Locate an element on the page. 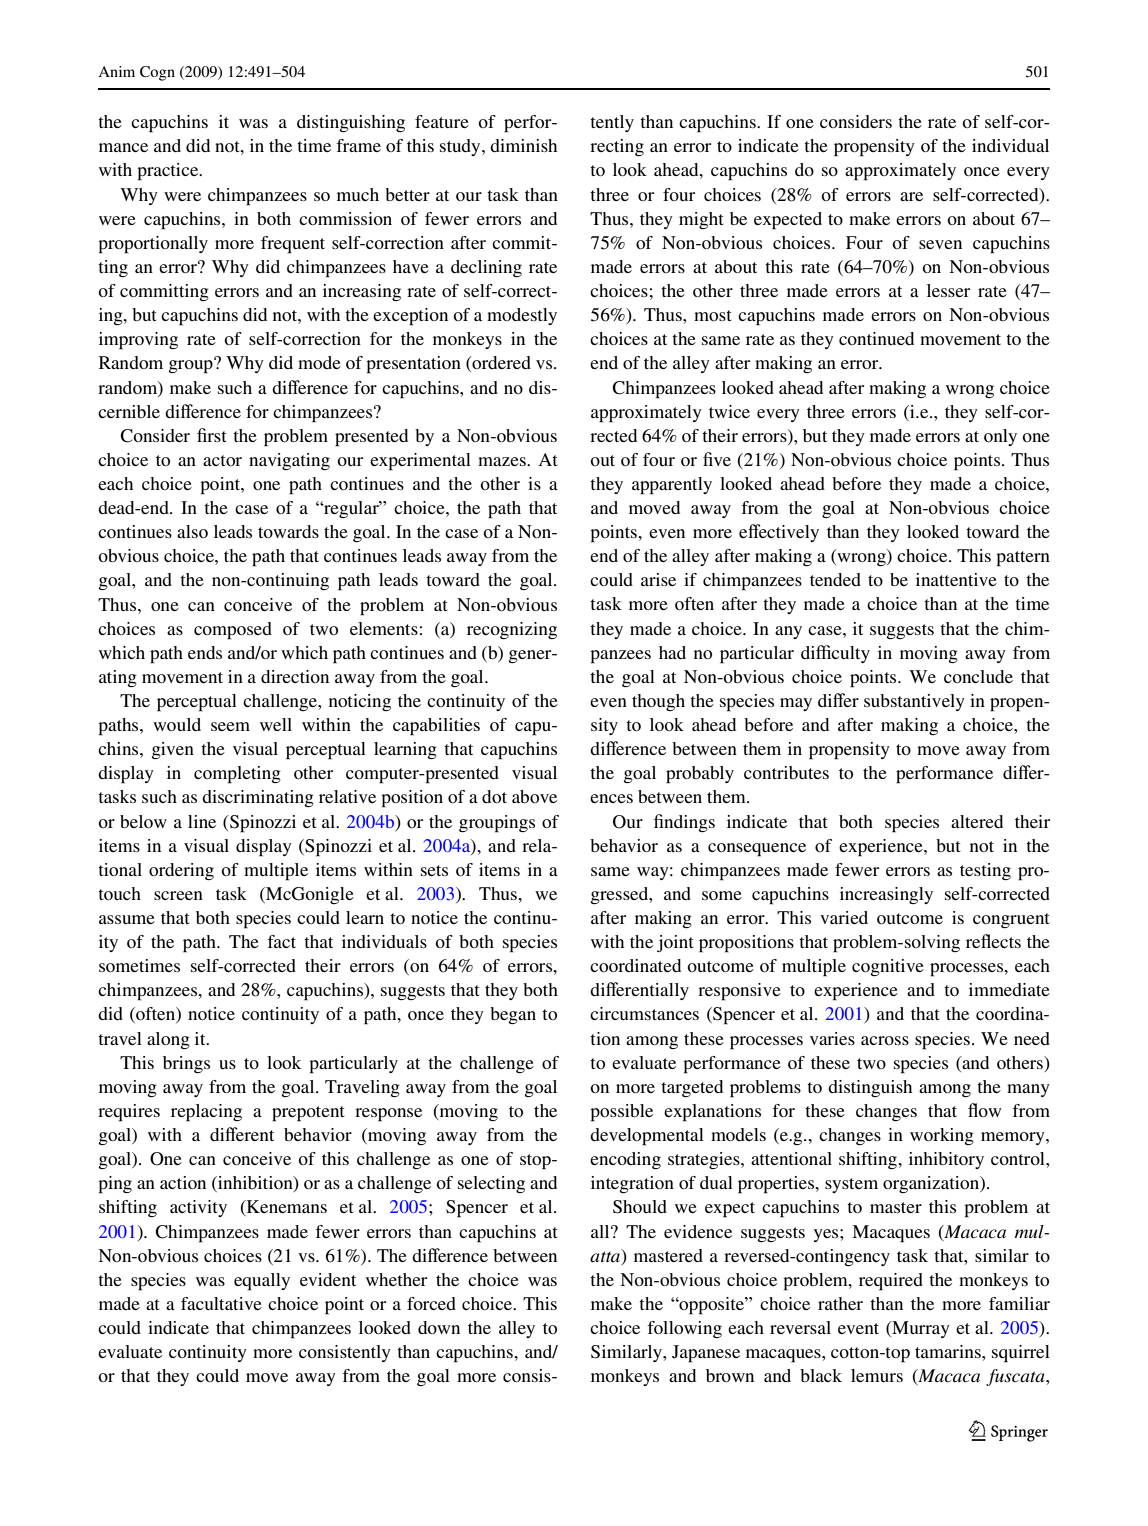 The width and height of the image is (1148, 1526). facultative is located at coordinates (221, 1303).
